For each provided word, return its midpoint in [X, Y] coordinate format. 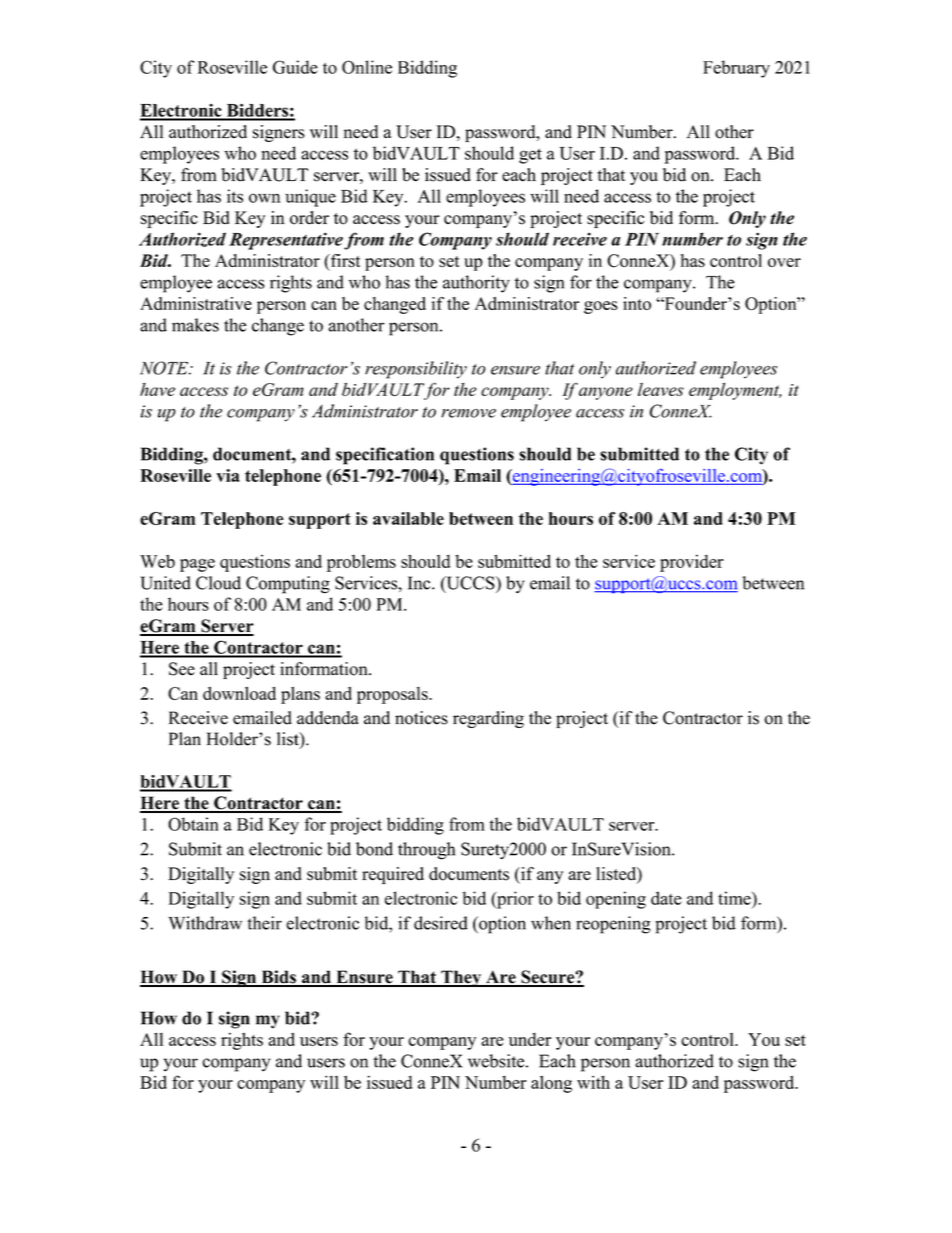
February [736, 69]
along [551, 1084]
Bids [278, 978]
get [530, 156]
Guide [295, 67]
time [735, 898]
